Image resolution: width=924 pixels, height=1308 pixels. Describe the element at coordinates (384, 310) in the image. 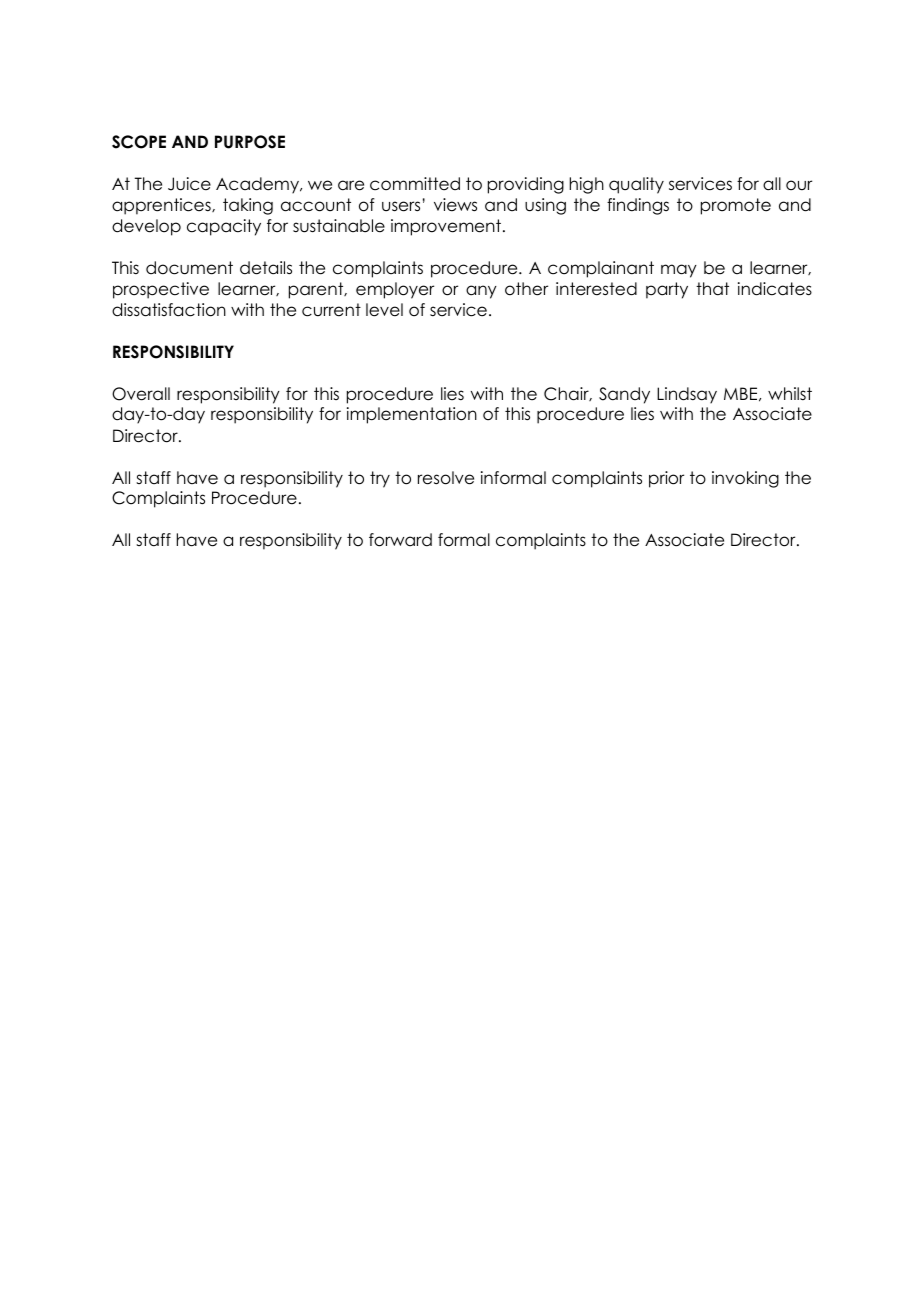

I see `level` at that location.
